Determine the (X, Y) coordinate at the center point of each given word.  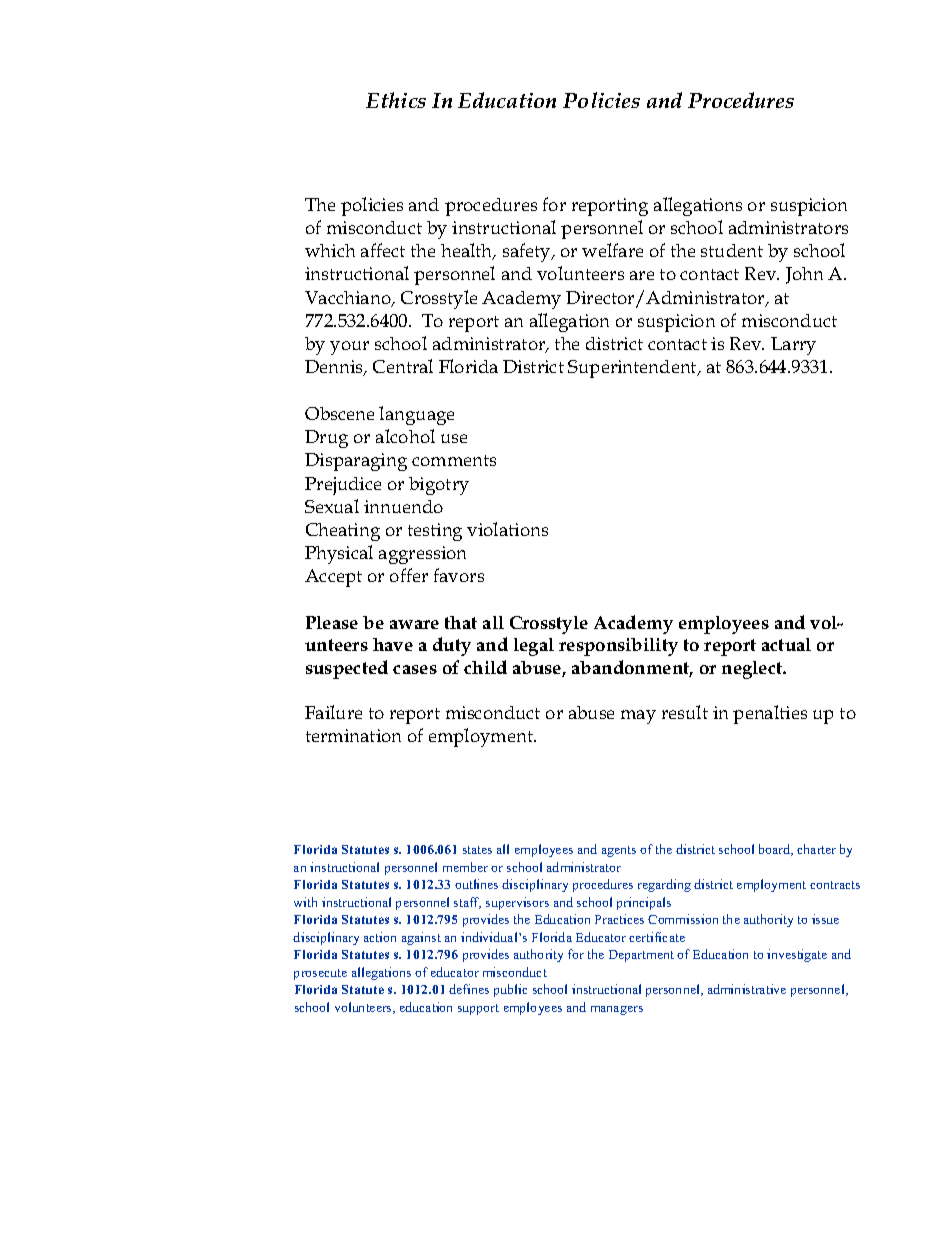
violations (507, 529)
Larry (793, 346)
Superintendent (633, 369)
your (349, 348)
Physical (339, 554)
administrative (747, 989)
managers (617, 1010)
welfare (612, 250)
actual (786, 644)
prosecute (320, 974)
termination (353, 735)
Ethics (396, 100)
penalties (770, 714)
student (732, 250)
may (638, 717)
